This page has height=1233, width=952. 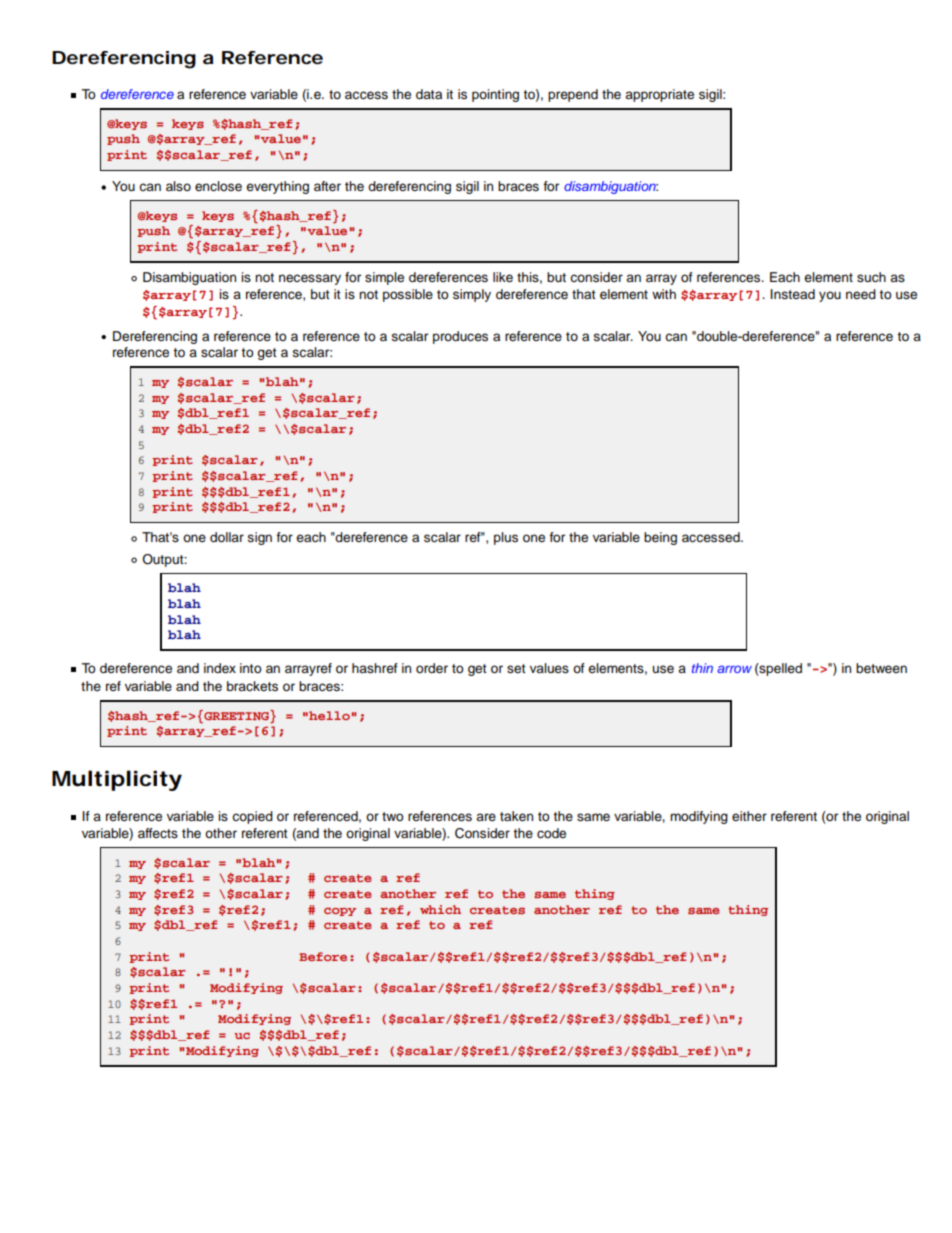 I want to click on which, so click(x=440, y=909).
